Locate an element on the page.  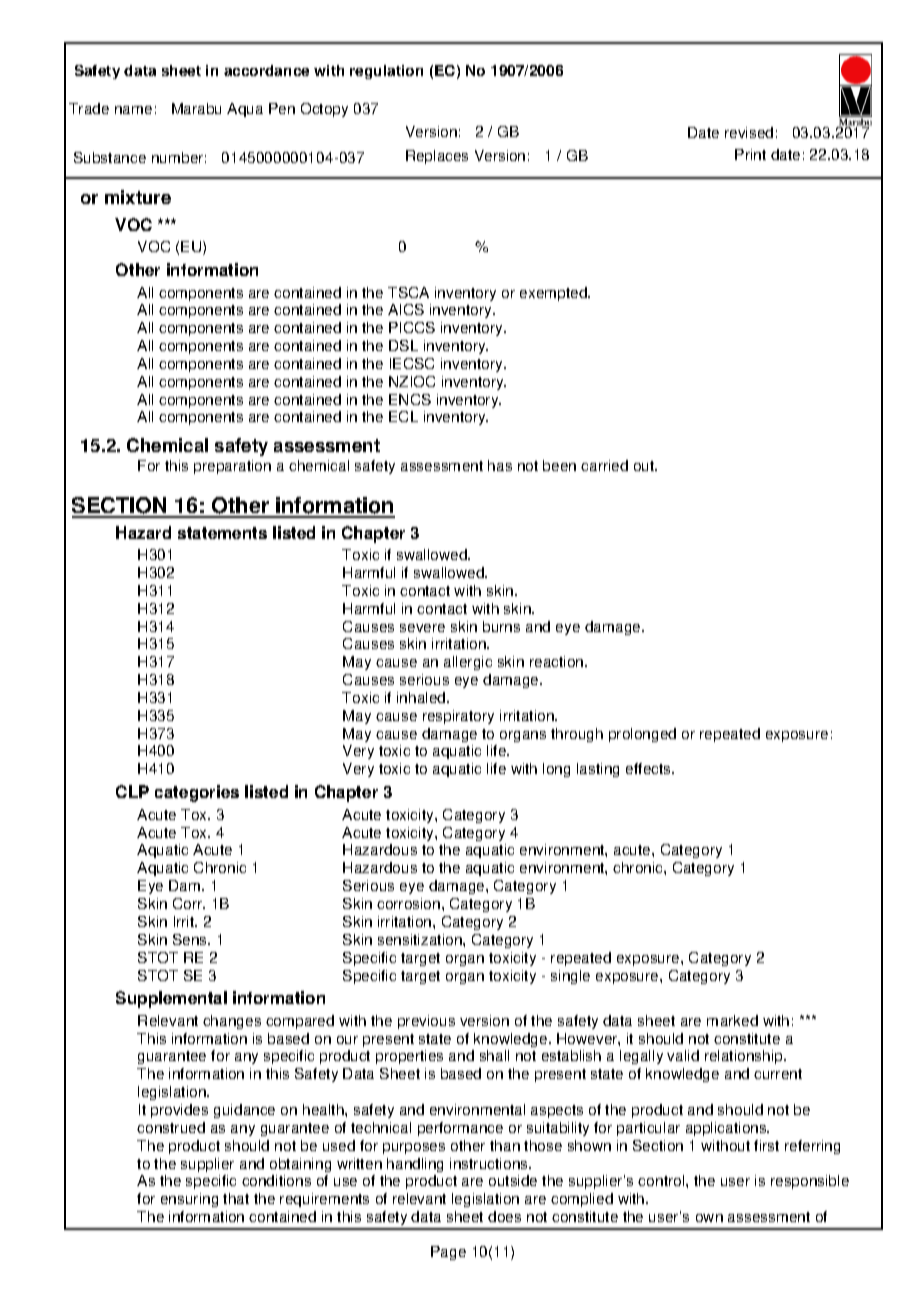
carried is located at coordinates (604, 465).
